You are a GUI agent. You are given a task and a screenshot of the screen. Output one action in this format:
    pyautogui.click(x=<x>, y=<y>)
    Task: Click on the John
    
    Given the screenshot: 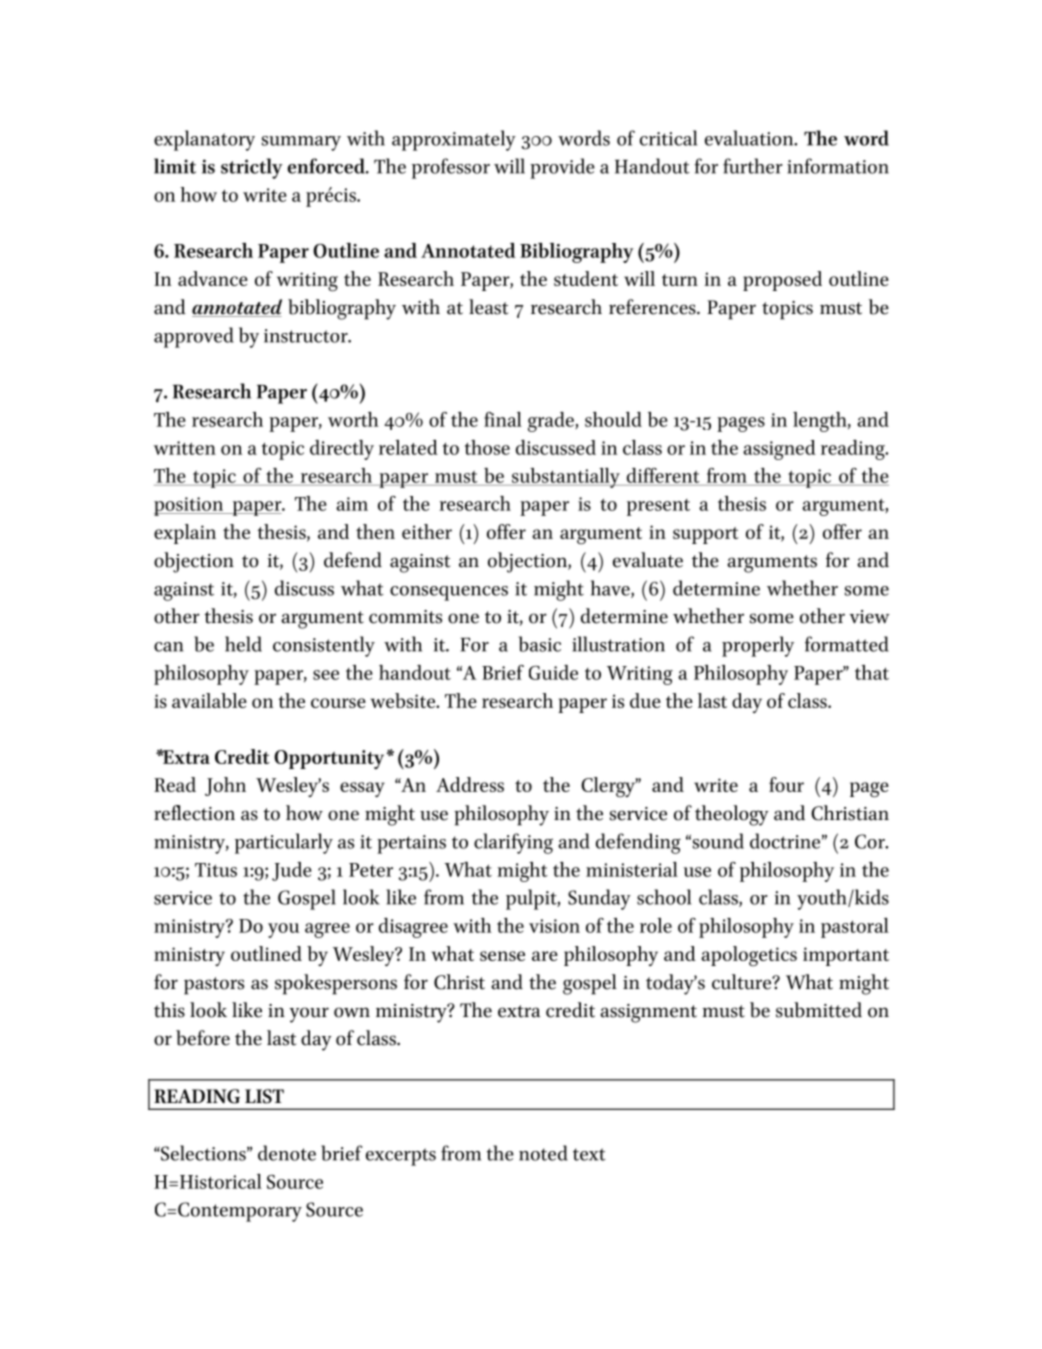 What is the action you would take?
    pyautogui.click(x=225, y=786)
